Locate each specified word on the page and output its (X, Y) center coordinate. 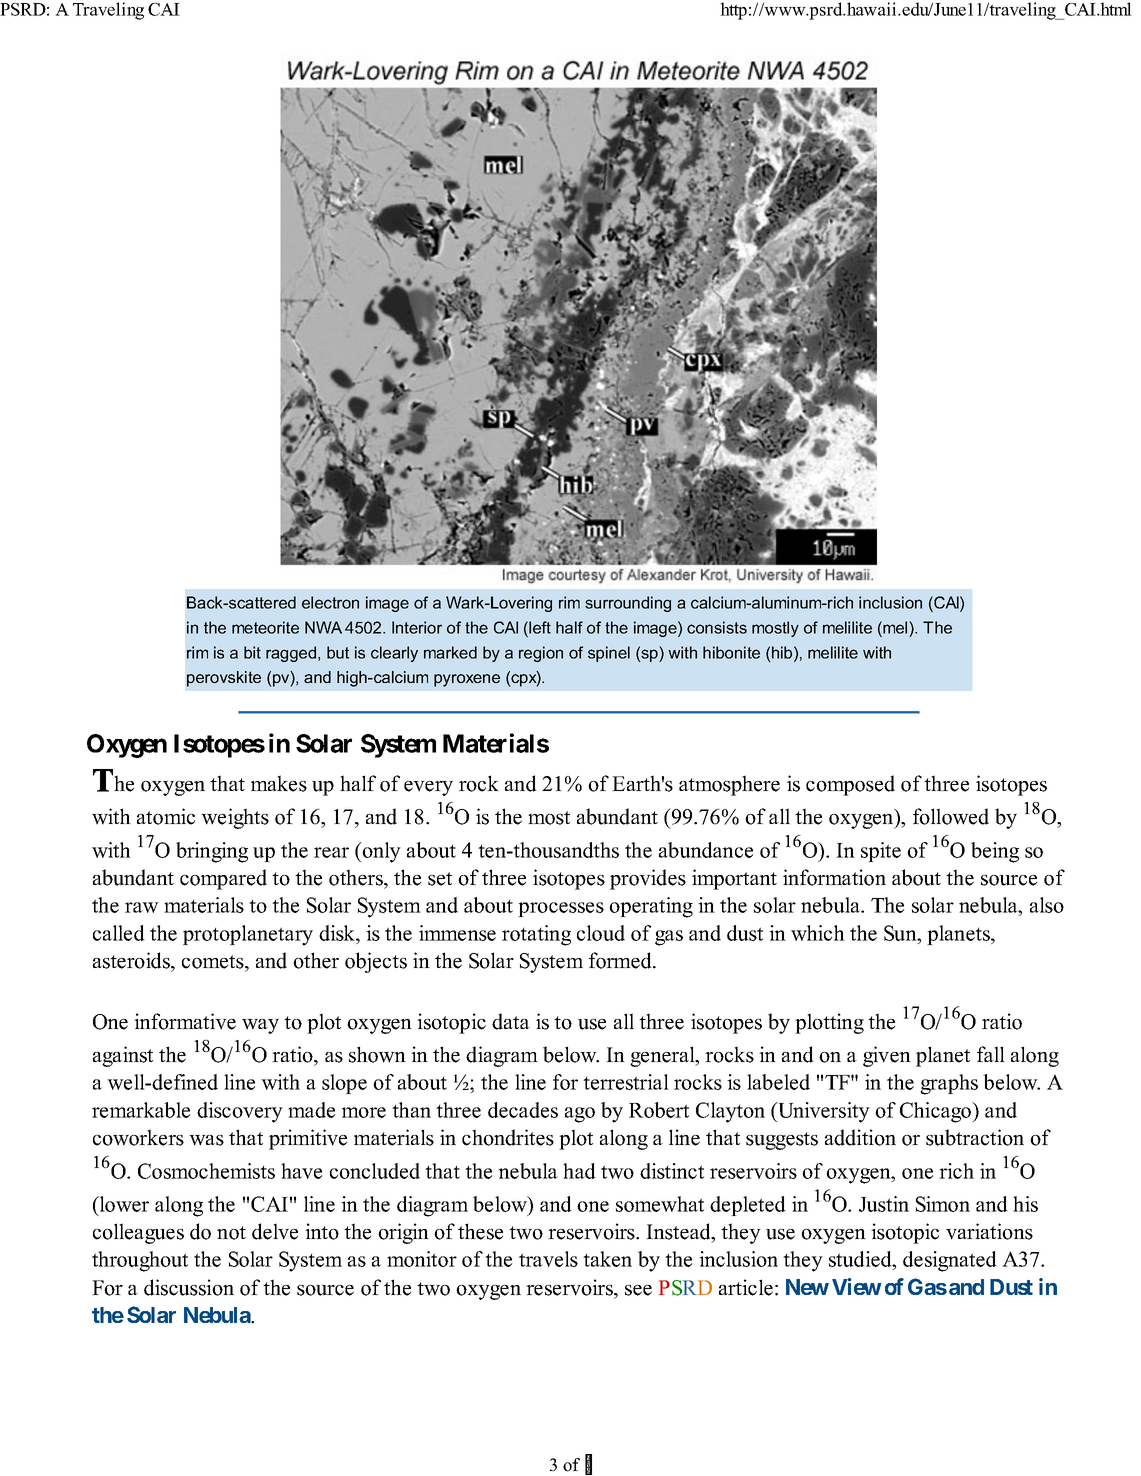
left (540, 627)
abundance (706, 850)
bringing (212, 852)
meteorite (265, 627)
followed (951, 816)
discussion (189, 1287)
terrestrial (626, 1082)
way (260, 1026)
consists (717, 627)
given (887, 1056)
